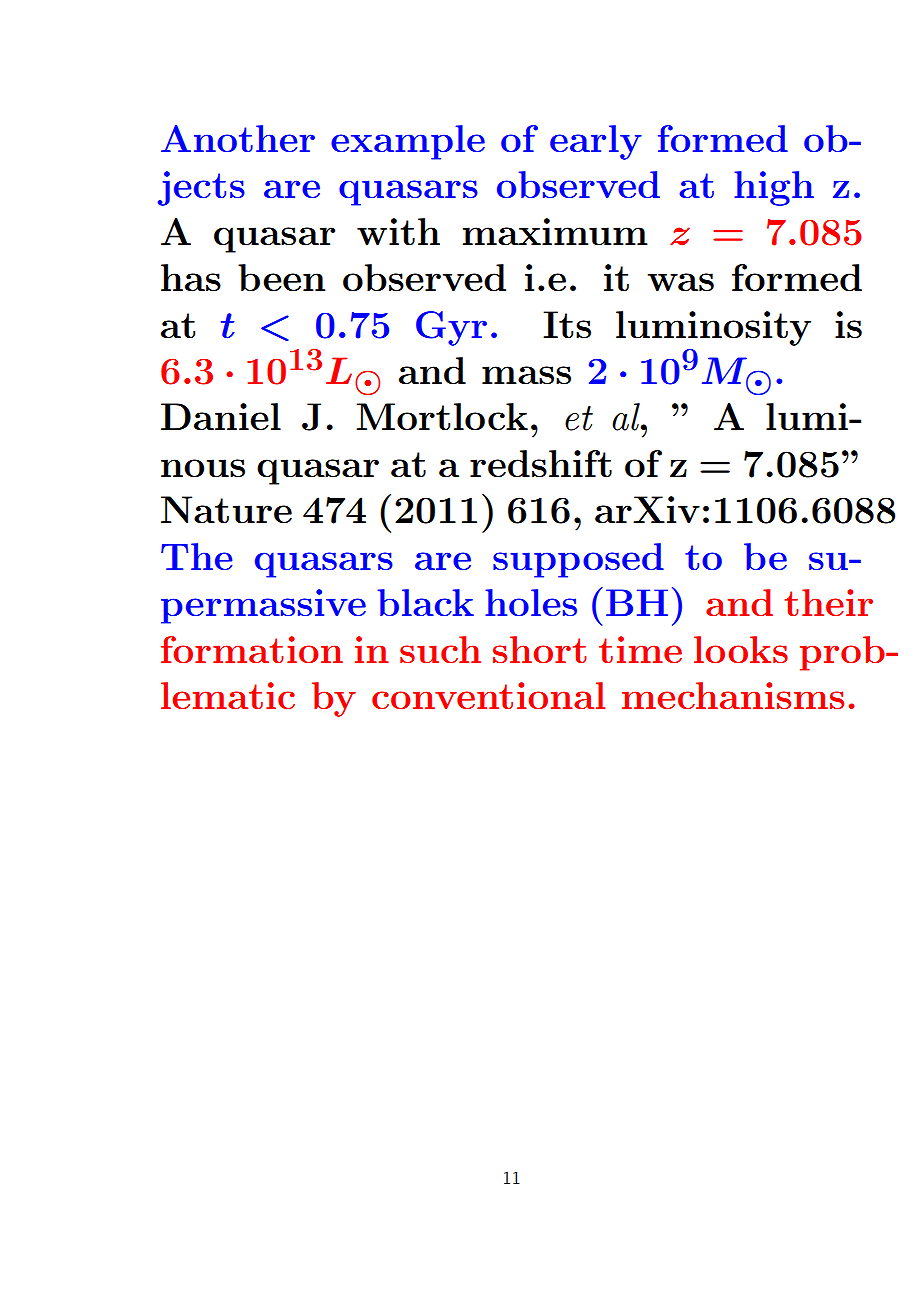 This document has height=1308, width=924. Describe the element at coordinates (541, 464) in the document. I see `redshift` at that location.
